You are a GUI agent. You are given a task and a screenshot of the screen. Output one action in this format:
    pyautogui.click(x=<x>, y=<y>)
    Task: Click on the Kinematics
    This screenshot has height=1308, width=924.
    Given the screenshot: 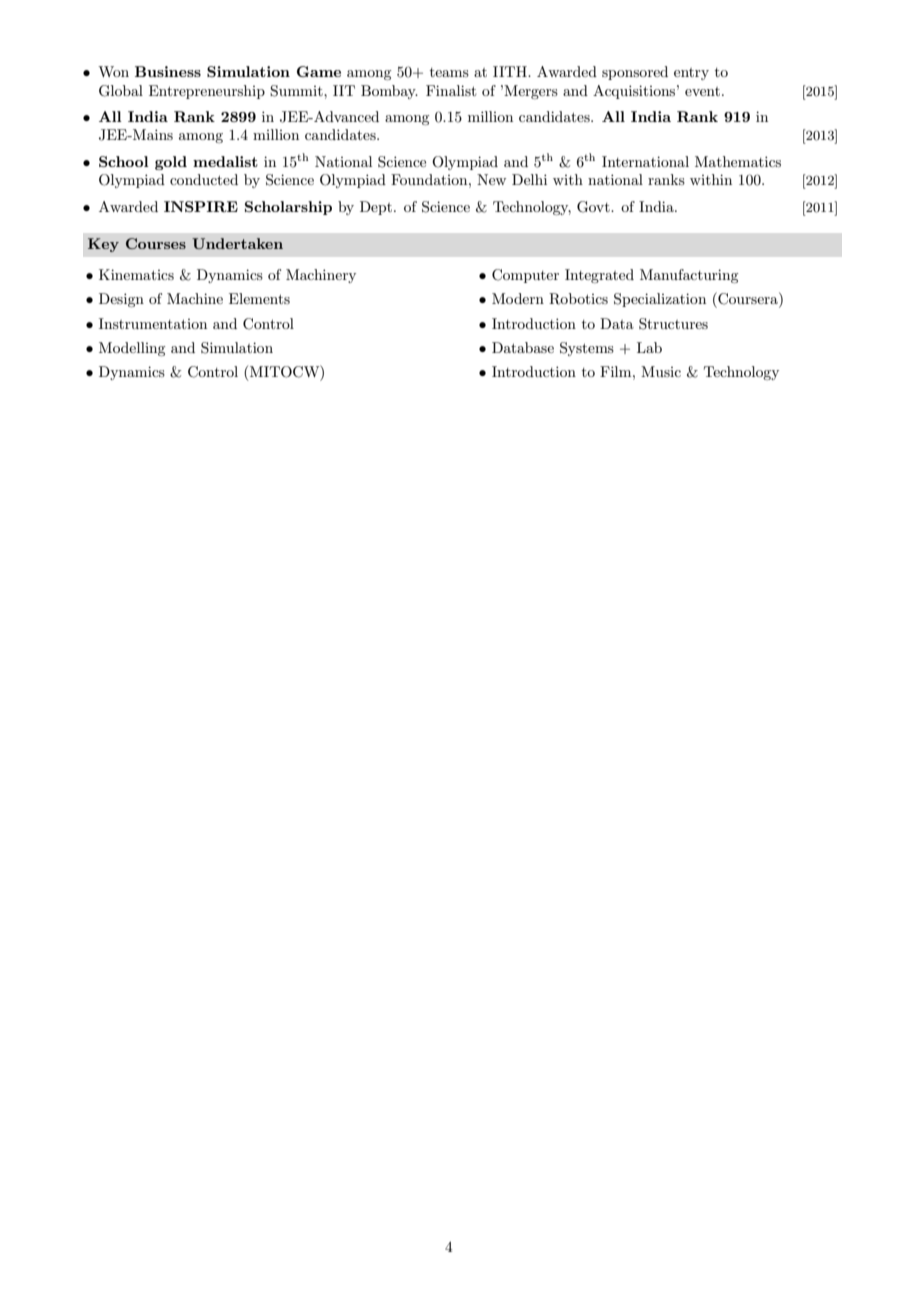 What is the action you would take?
    pyautogui.click(x=136, y=274)
